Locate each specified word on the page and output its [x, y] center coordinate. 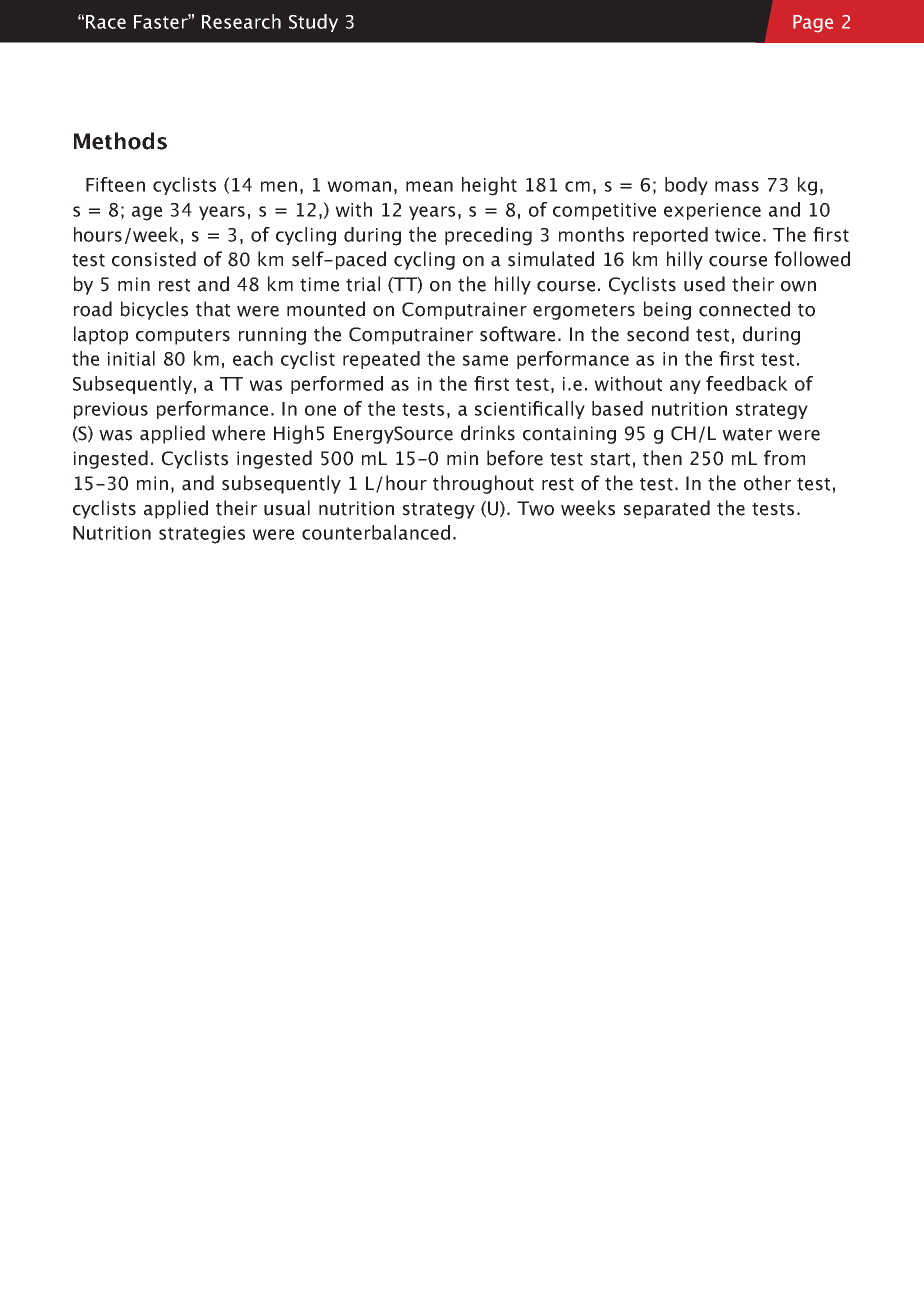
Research [241, 21]
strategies [202, 535]
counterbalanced [376, 532]
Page [813, 24]
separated [667, 509]
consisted [154, 259]
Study [313, 23]
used [704, 284]
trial [363, 284]
